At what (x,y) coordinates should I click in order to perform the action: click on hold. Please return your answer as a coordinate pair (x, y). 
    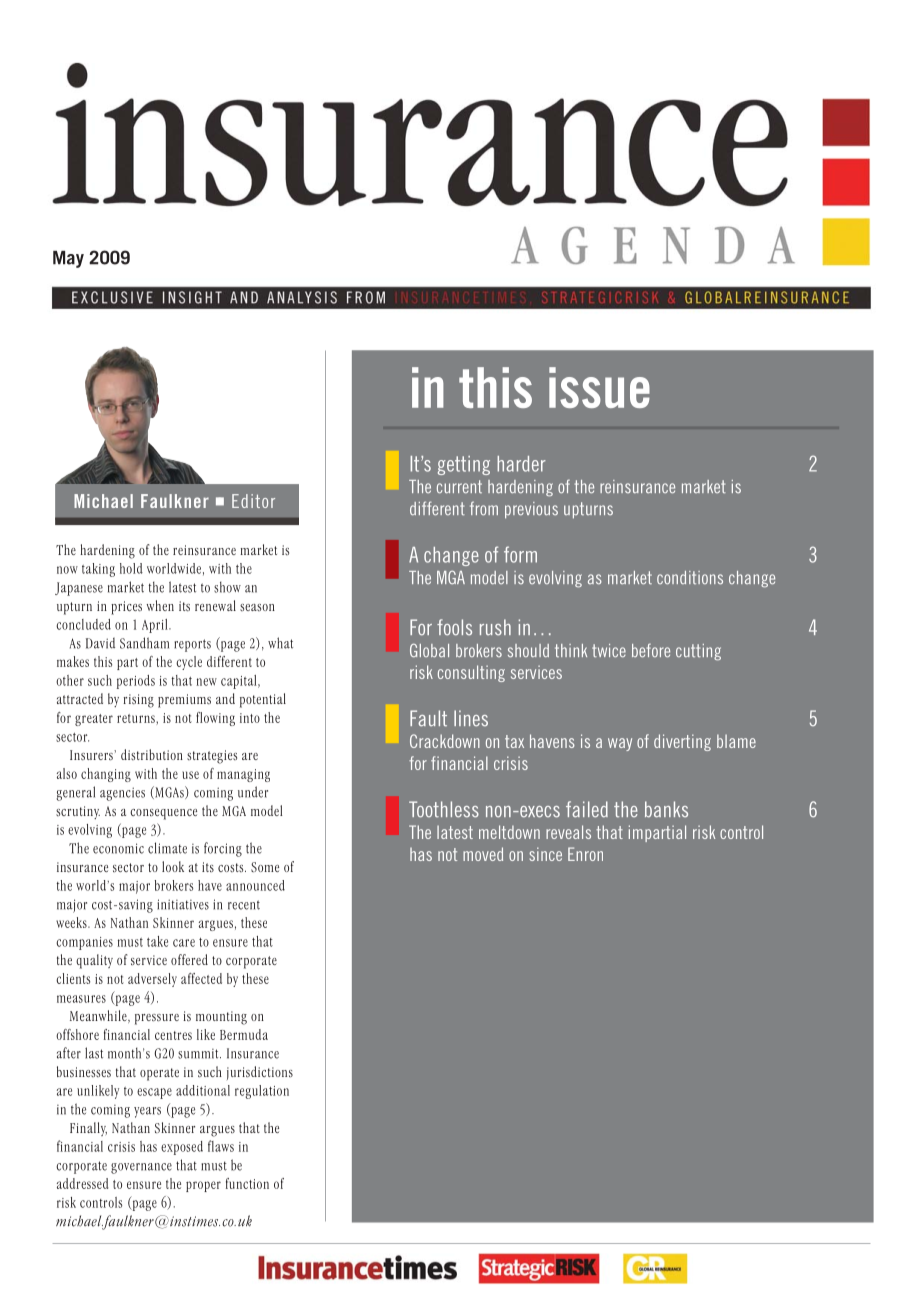
    Looking at the image, I should click on (131, 568).
